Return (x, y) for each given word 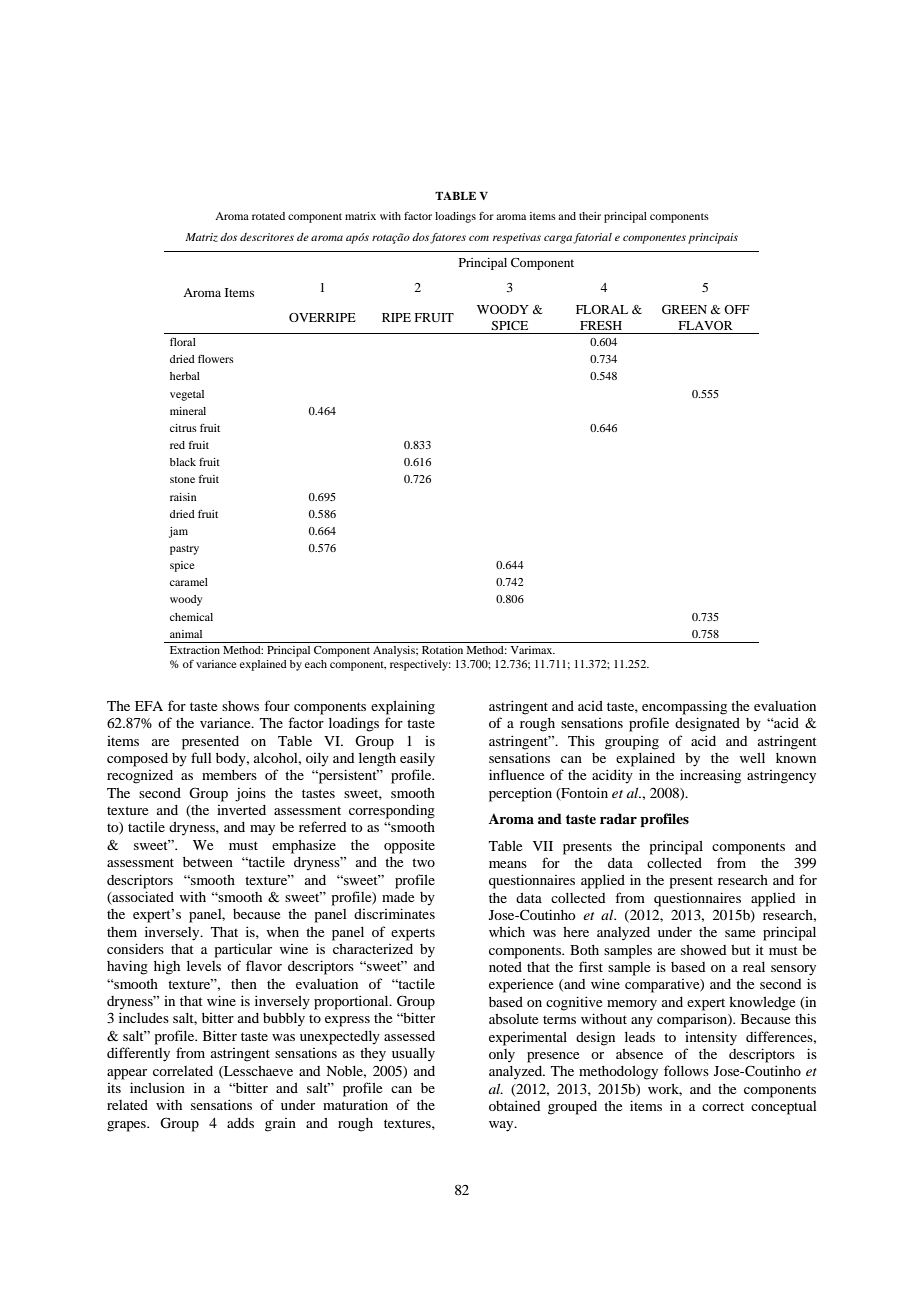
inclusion (157, 1087)
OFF (737, 309)
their (590, 216)
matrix (360, 216)
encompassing (684, 707)
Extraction (195, 650)
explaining (403, 707)
